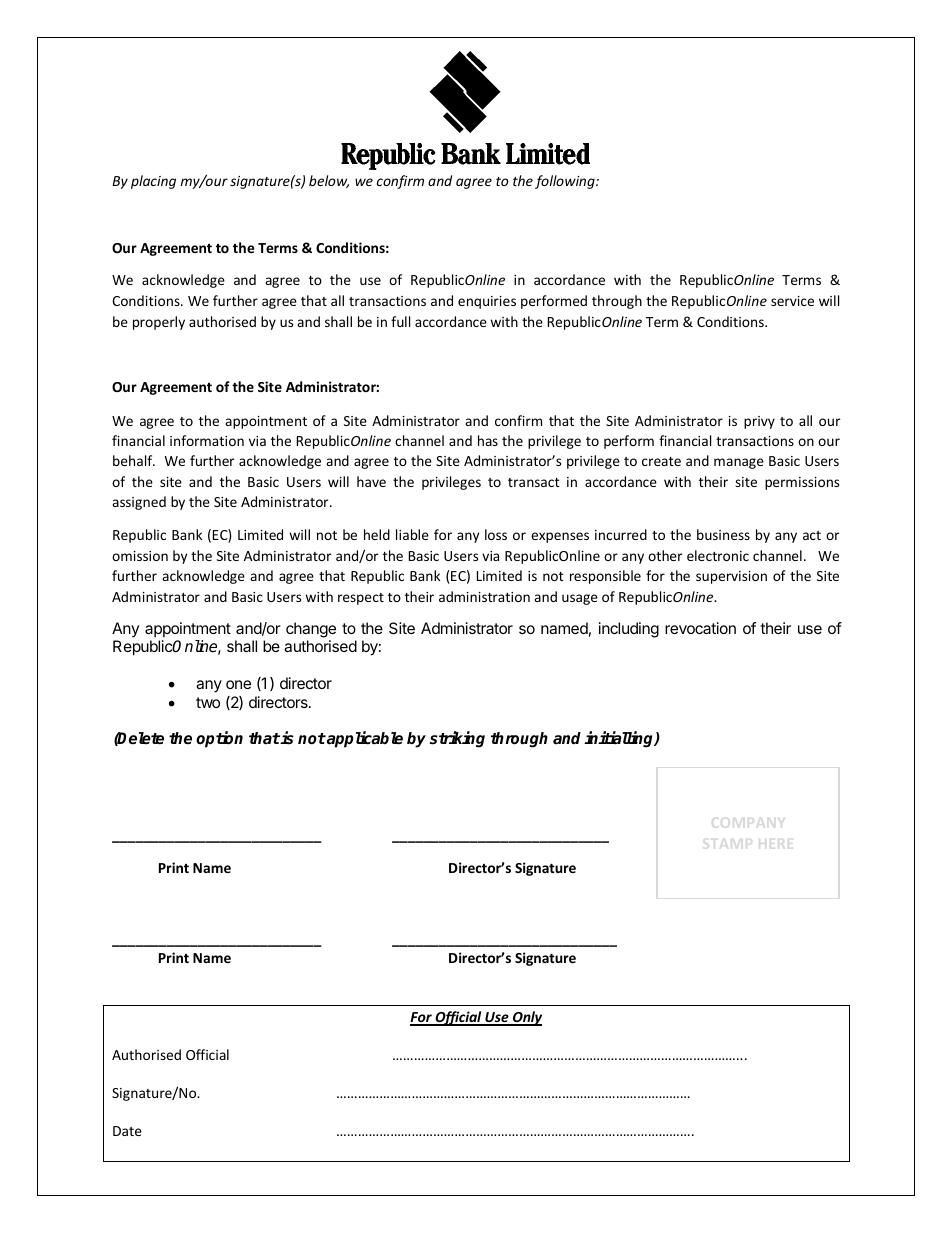  What do you see at coordinates (219, 739) in the page?
I see `option` at bounding box center [219, 739].
